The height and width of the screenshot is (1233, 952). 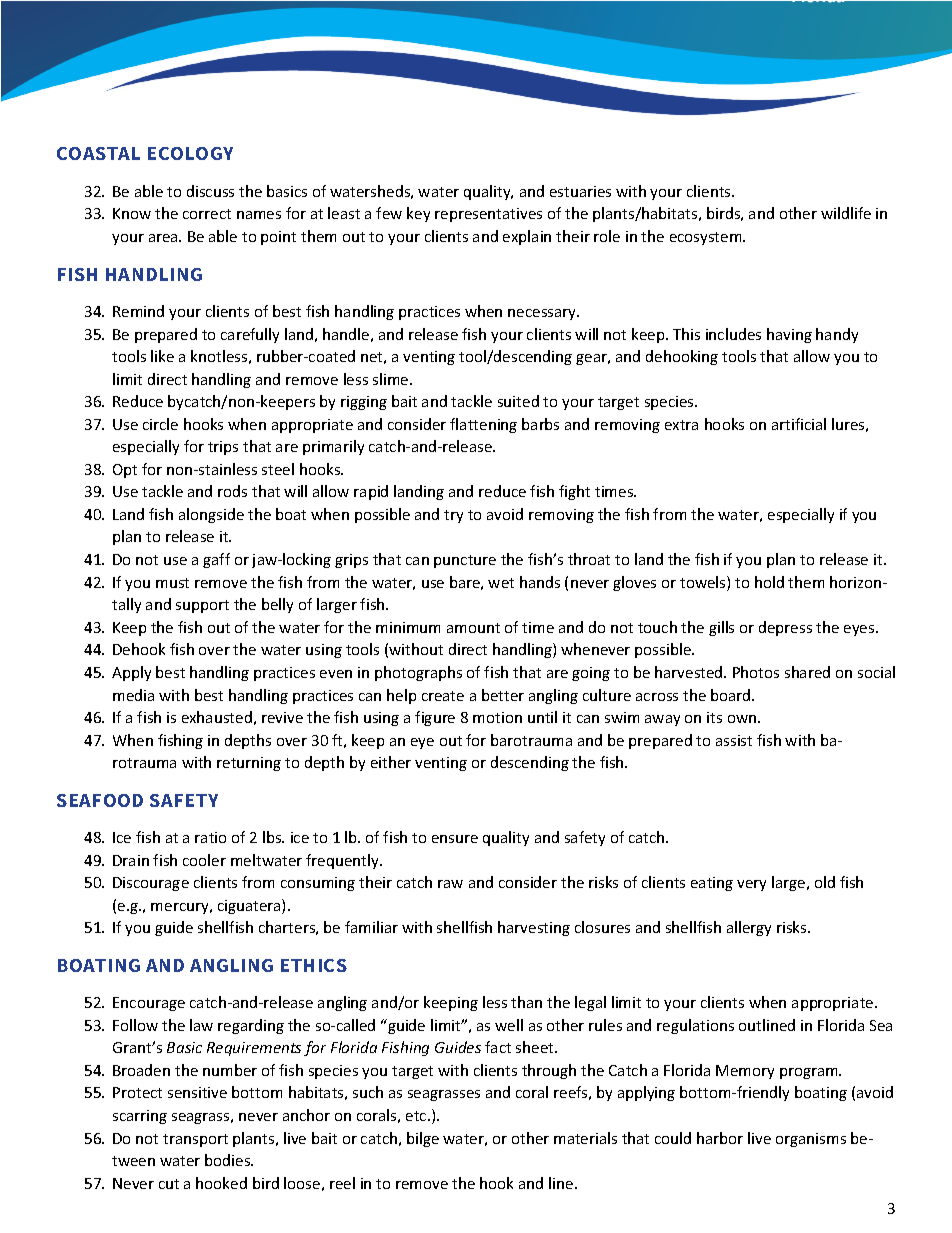 I want to click on very, so click(x=751, y=885).
